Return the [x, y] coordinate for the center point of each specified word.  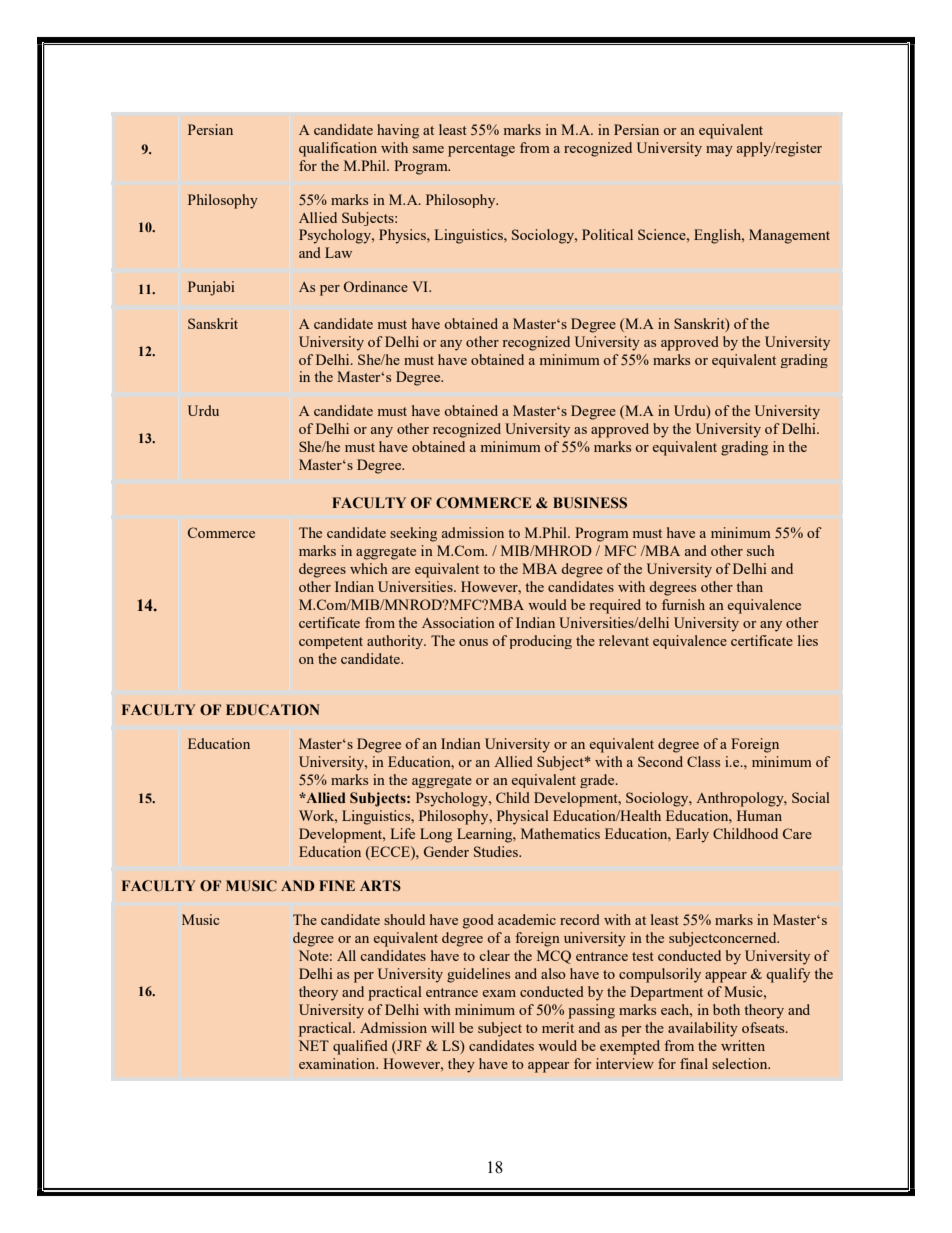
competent [331, 643]
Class [703, 761]
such [761, 550]
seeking [413, 534]
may [719, 151]
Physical [523, 817]
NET [314, 1045]
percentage [481, 150]
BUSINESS [590, 503]
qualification [338, 149]
